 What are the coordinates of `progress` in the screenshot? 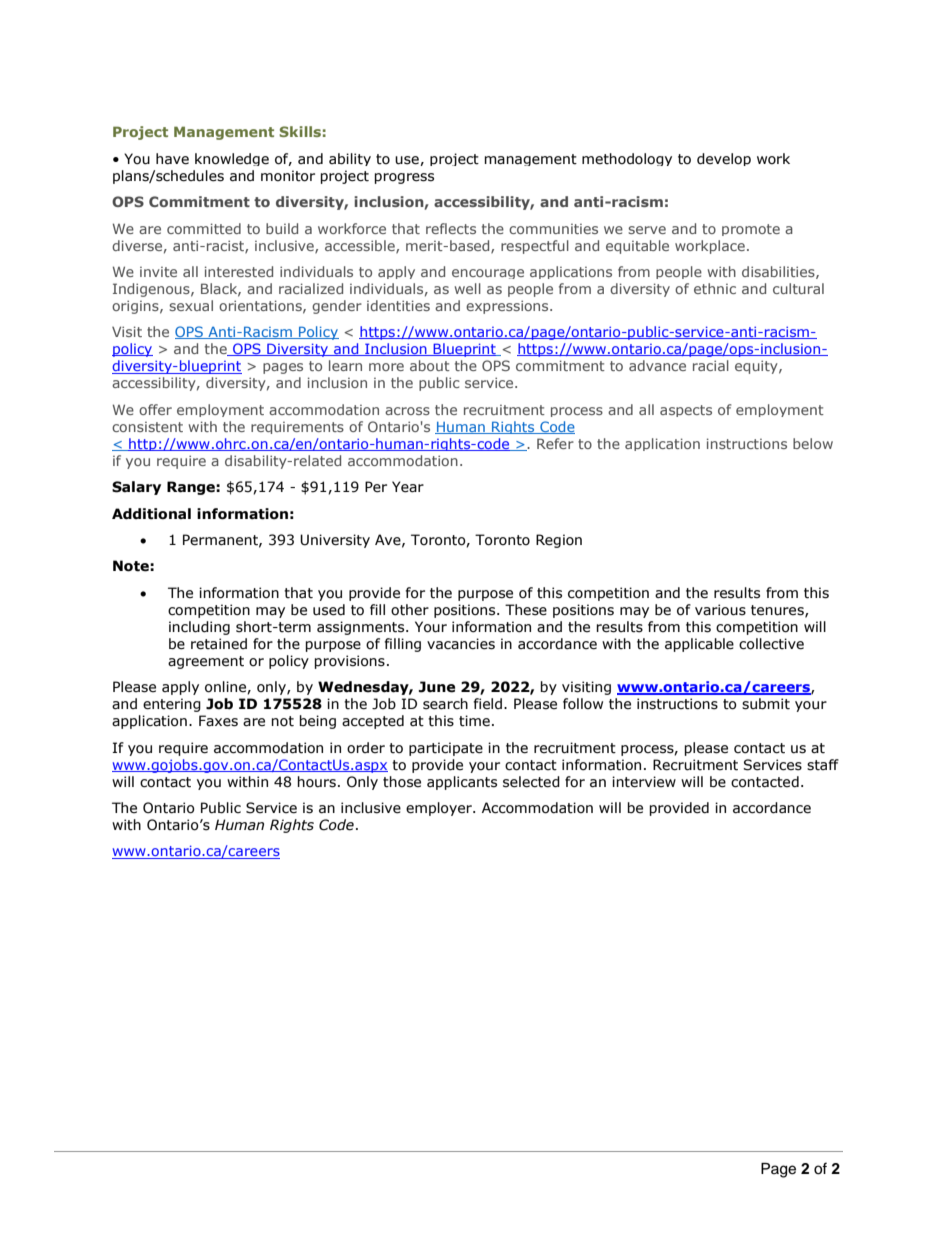 It's located at (404, 178).
